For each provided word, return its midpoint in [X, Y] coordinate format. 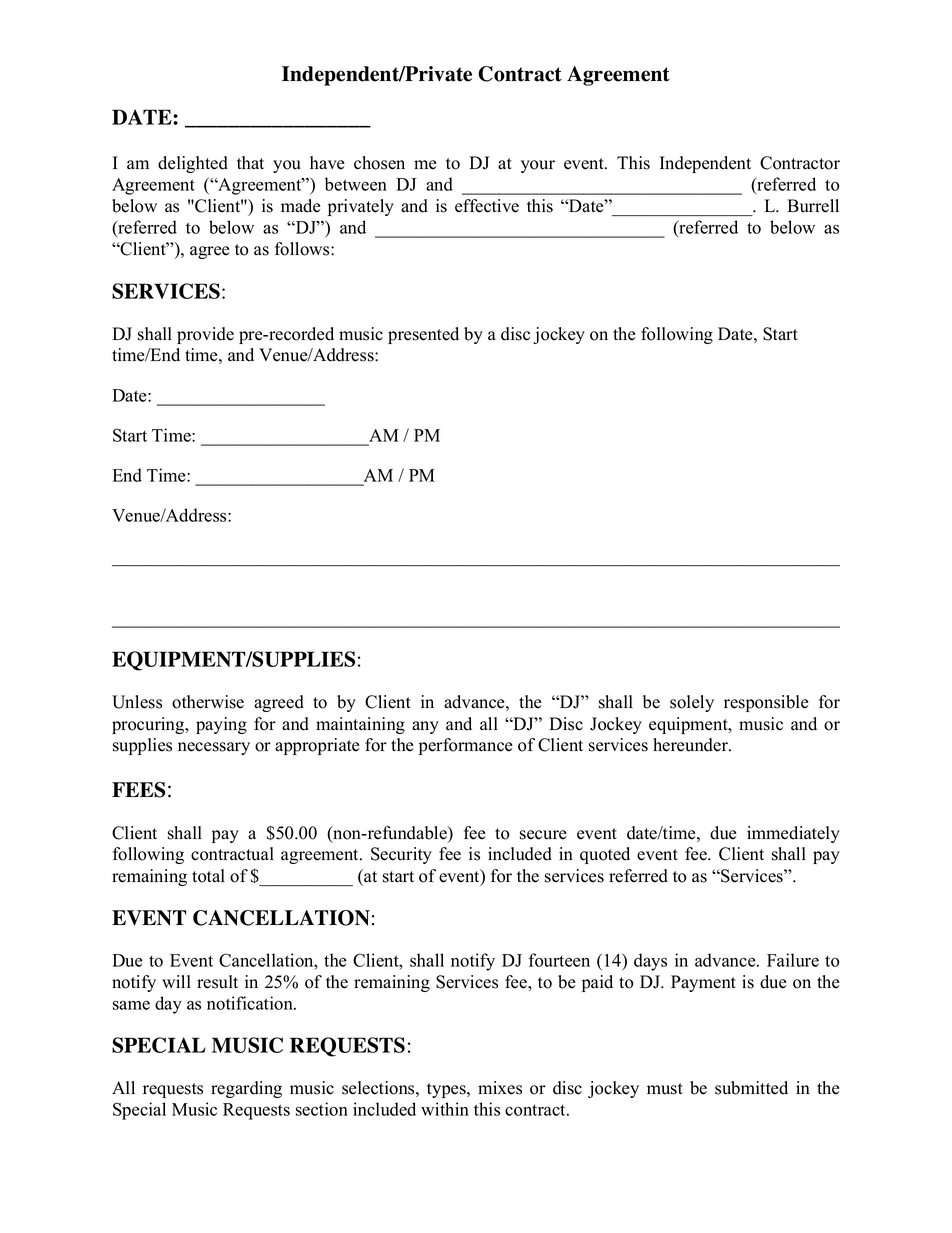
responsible [766, 703]
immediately [793, 834]
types [447, 1090]
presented [423, 335]
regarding [246, 1089]
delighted [193, 164]
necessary [214, 748]
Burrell [813, 206]
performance [466, 746]
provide [205, 335]
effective [487, 206]
